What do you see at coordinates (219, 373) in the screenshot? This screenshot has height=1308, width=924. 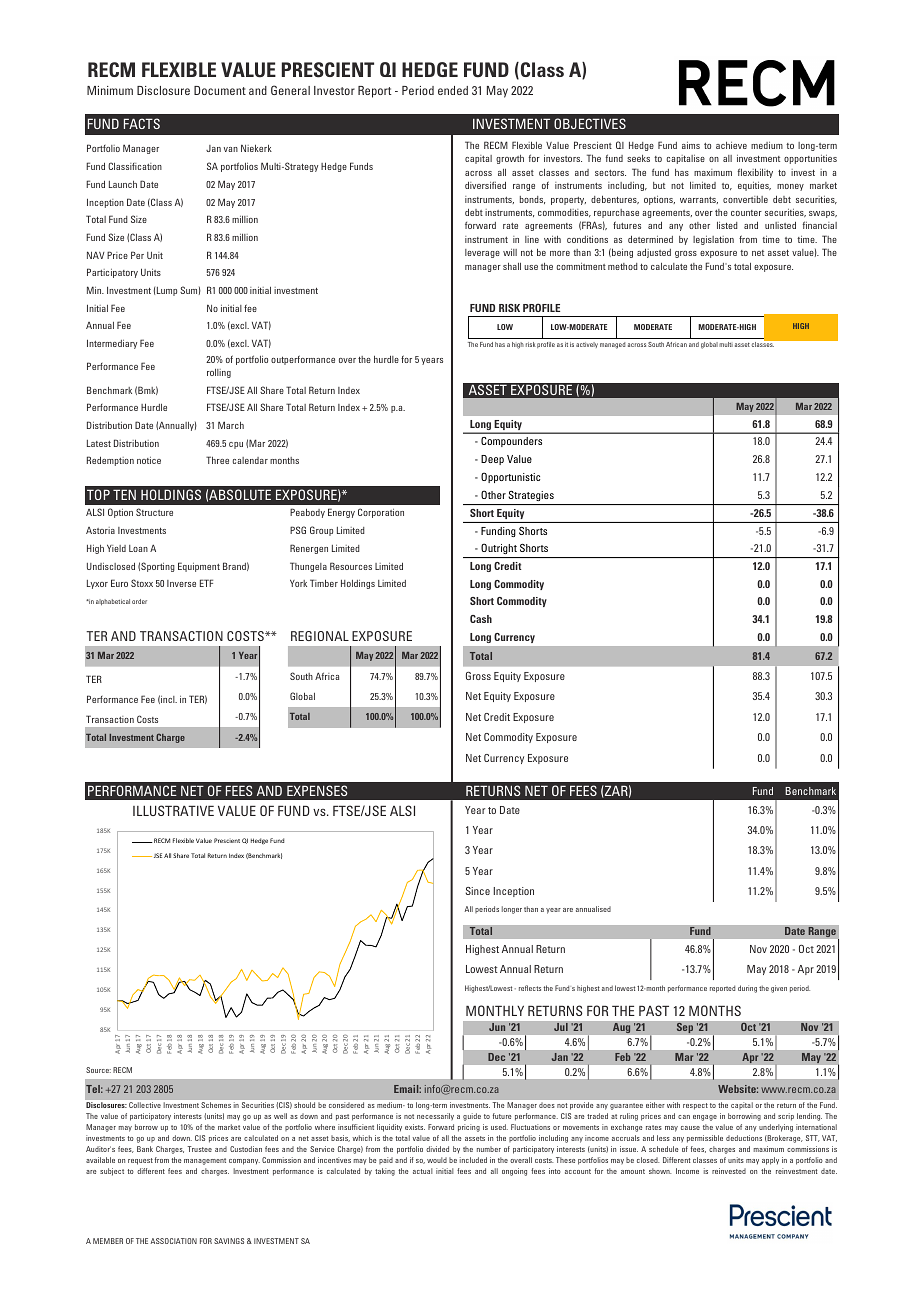 I see `rolling` at bounding box center [219, 373].
